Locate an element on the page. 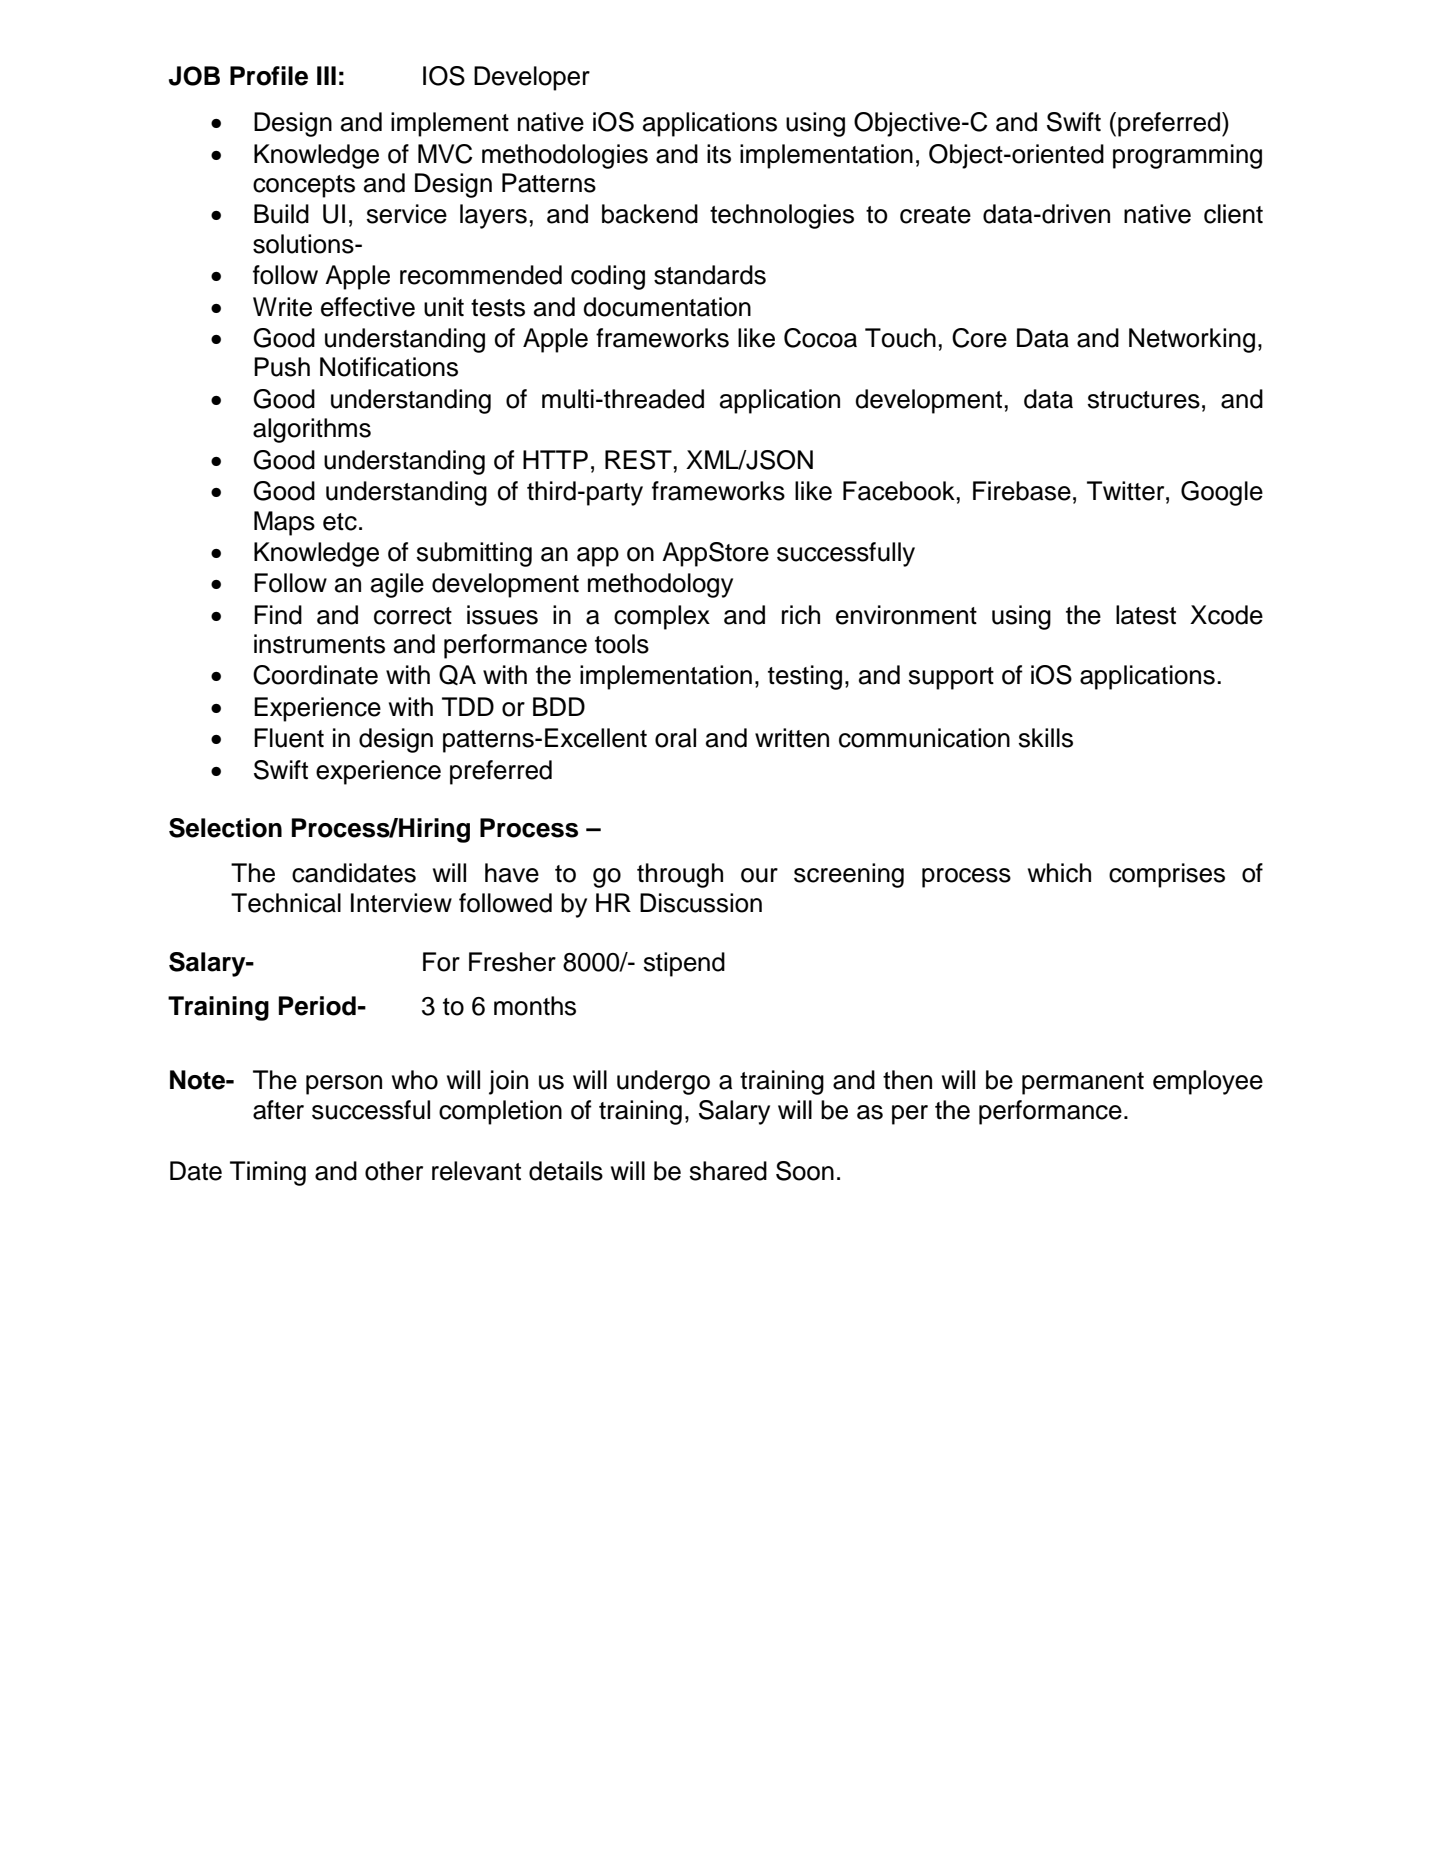  through is located at coordinates (680, 875).
